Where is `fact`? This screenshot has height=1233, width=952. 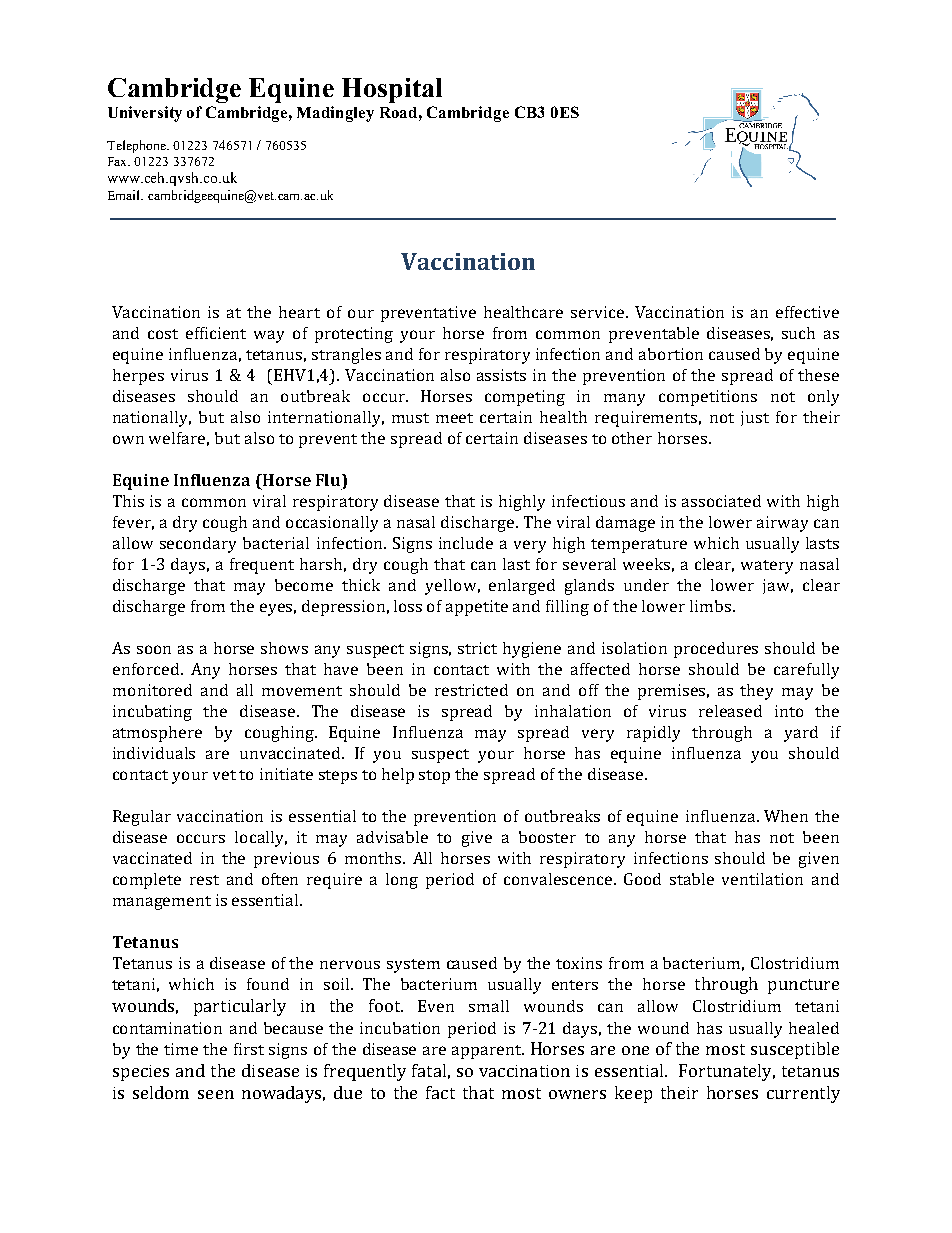 fact is located at coordinates (440, 1092).
